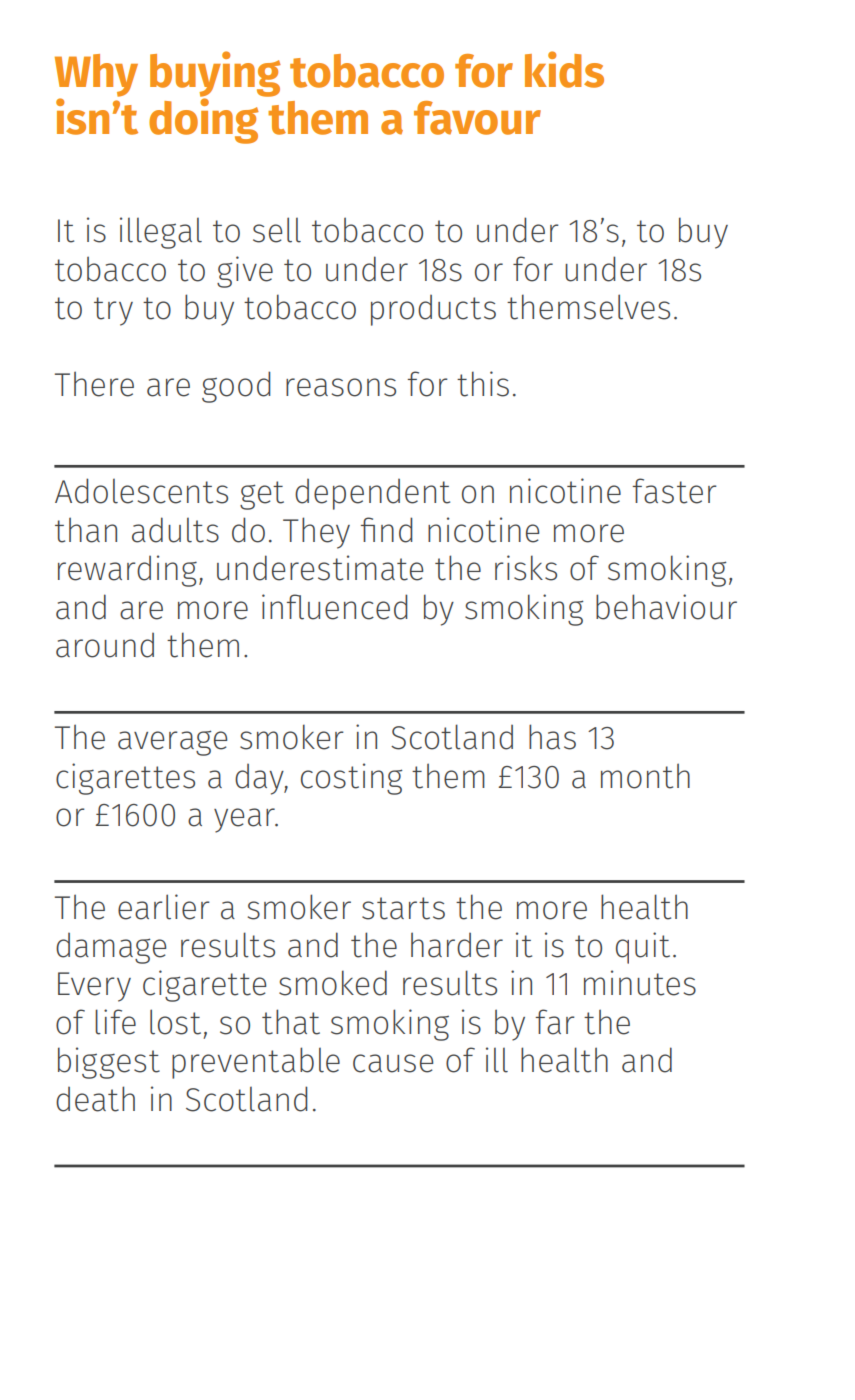  I want to click on this, so click(483, 384).
